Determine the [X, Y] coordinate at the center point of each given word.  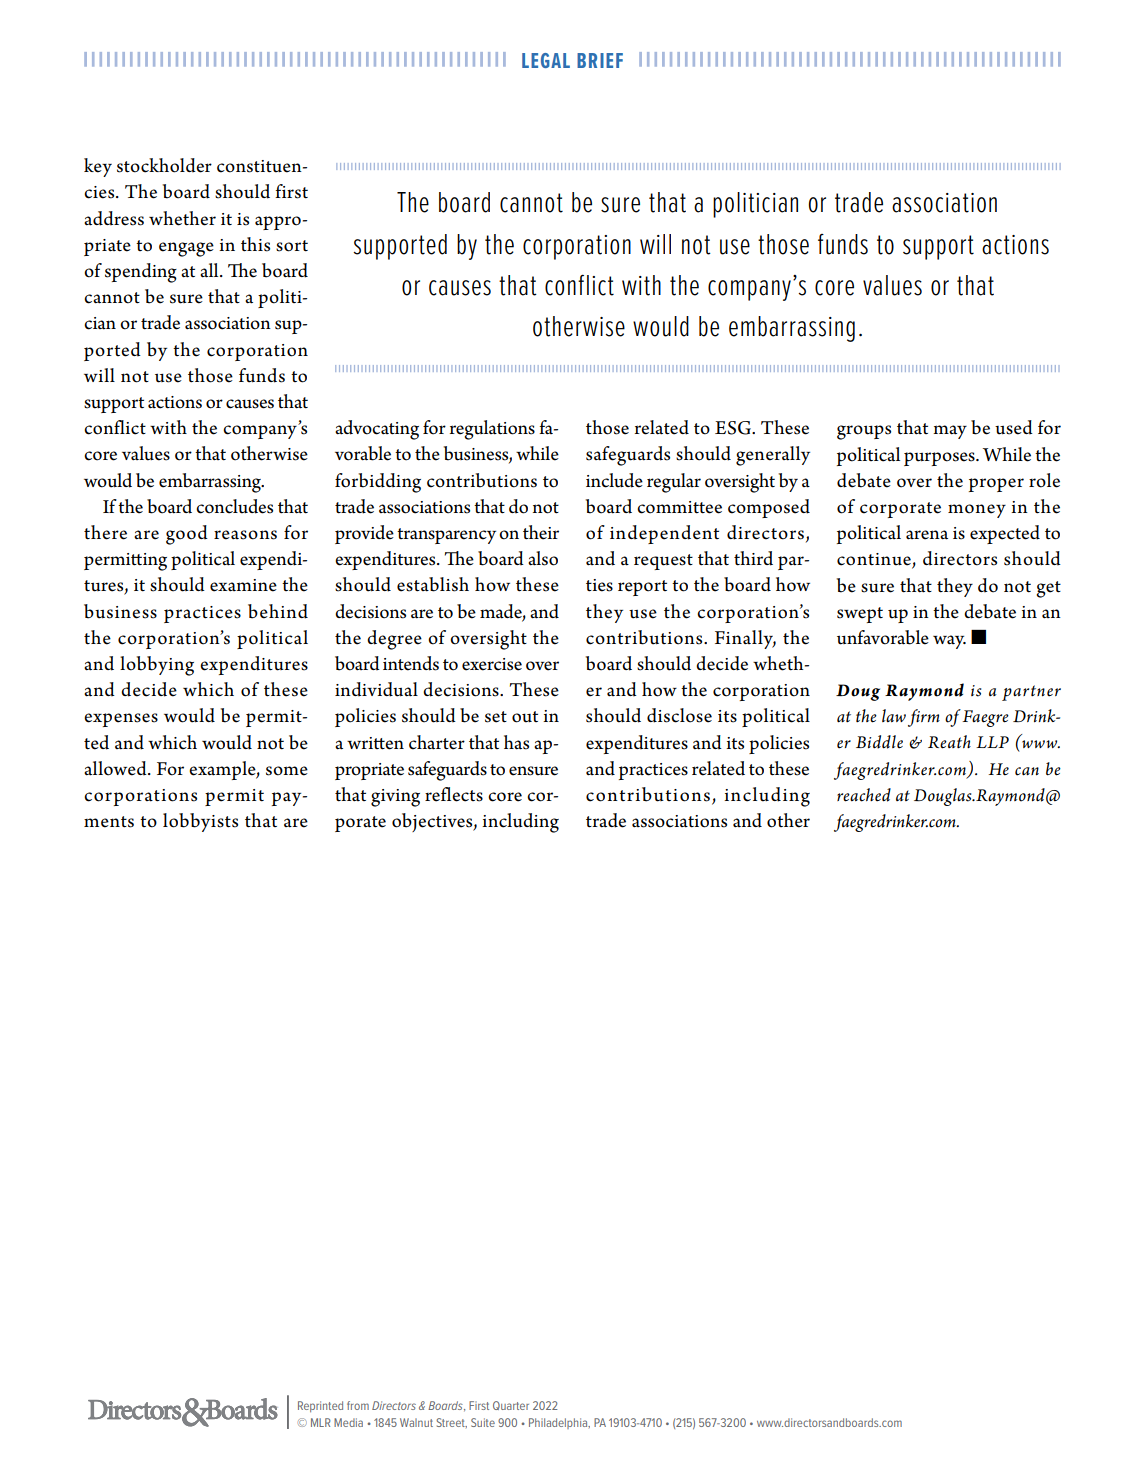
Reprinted [320, 1406]
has [516, 742]
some [287, 771]
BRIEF [600, 60]
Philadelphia [559, 1423]
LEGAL [546, 60]
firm [924, 718]
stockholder [164, 165]
